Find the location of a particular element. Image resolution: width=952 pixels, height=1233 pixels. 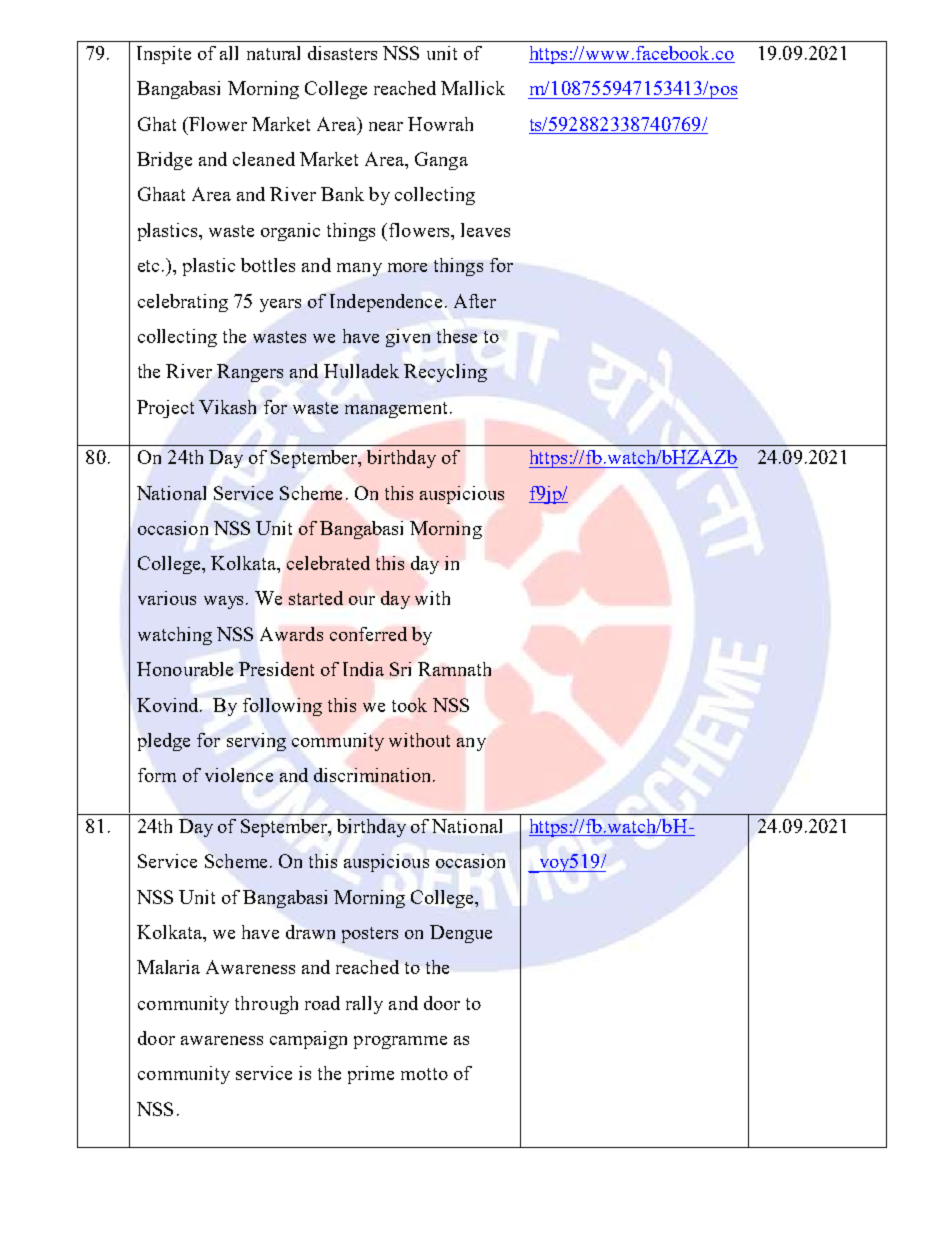

Sri is located at coordinates (400, 669).
